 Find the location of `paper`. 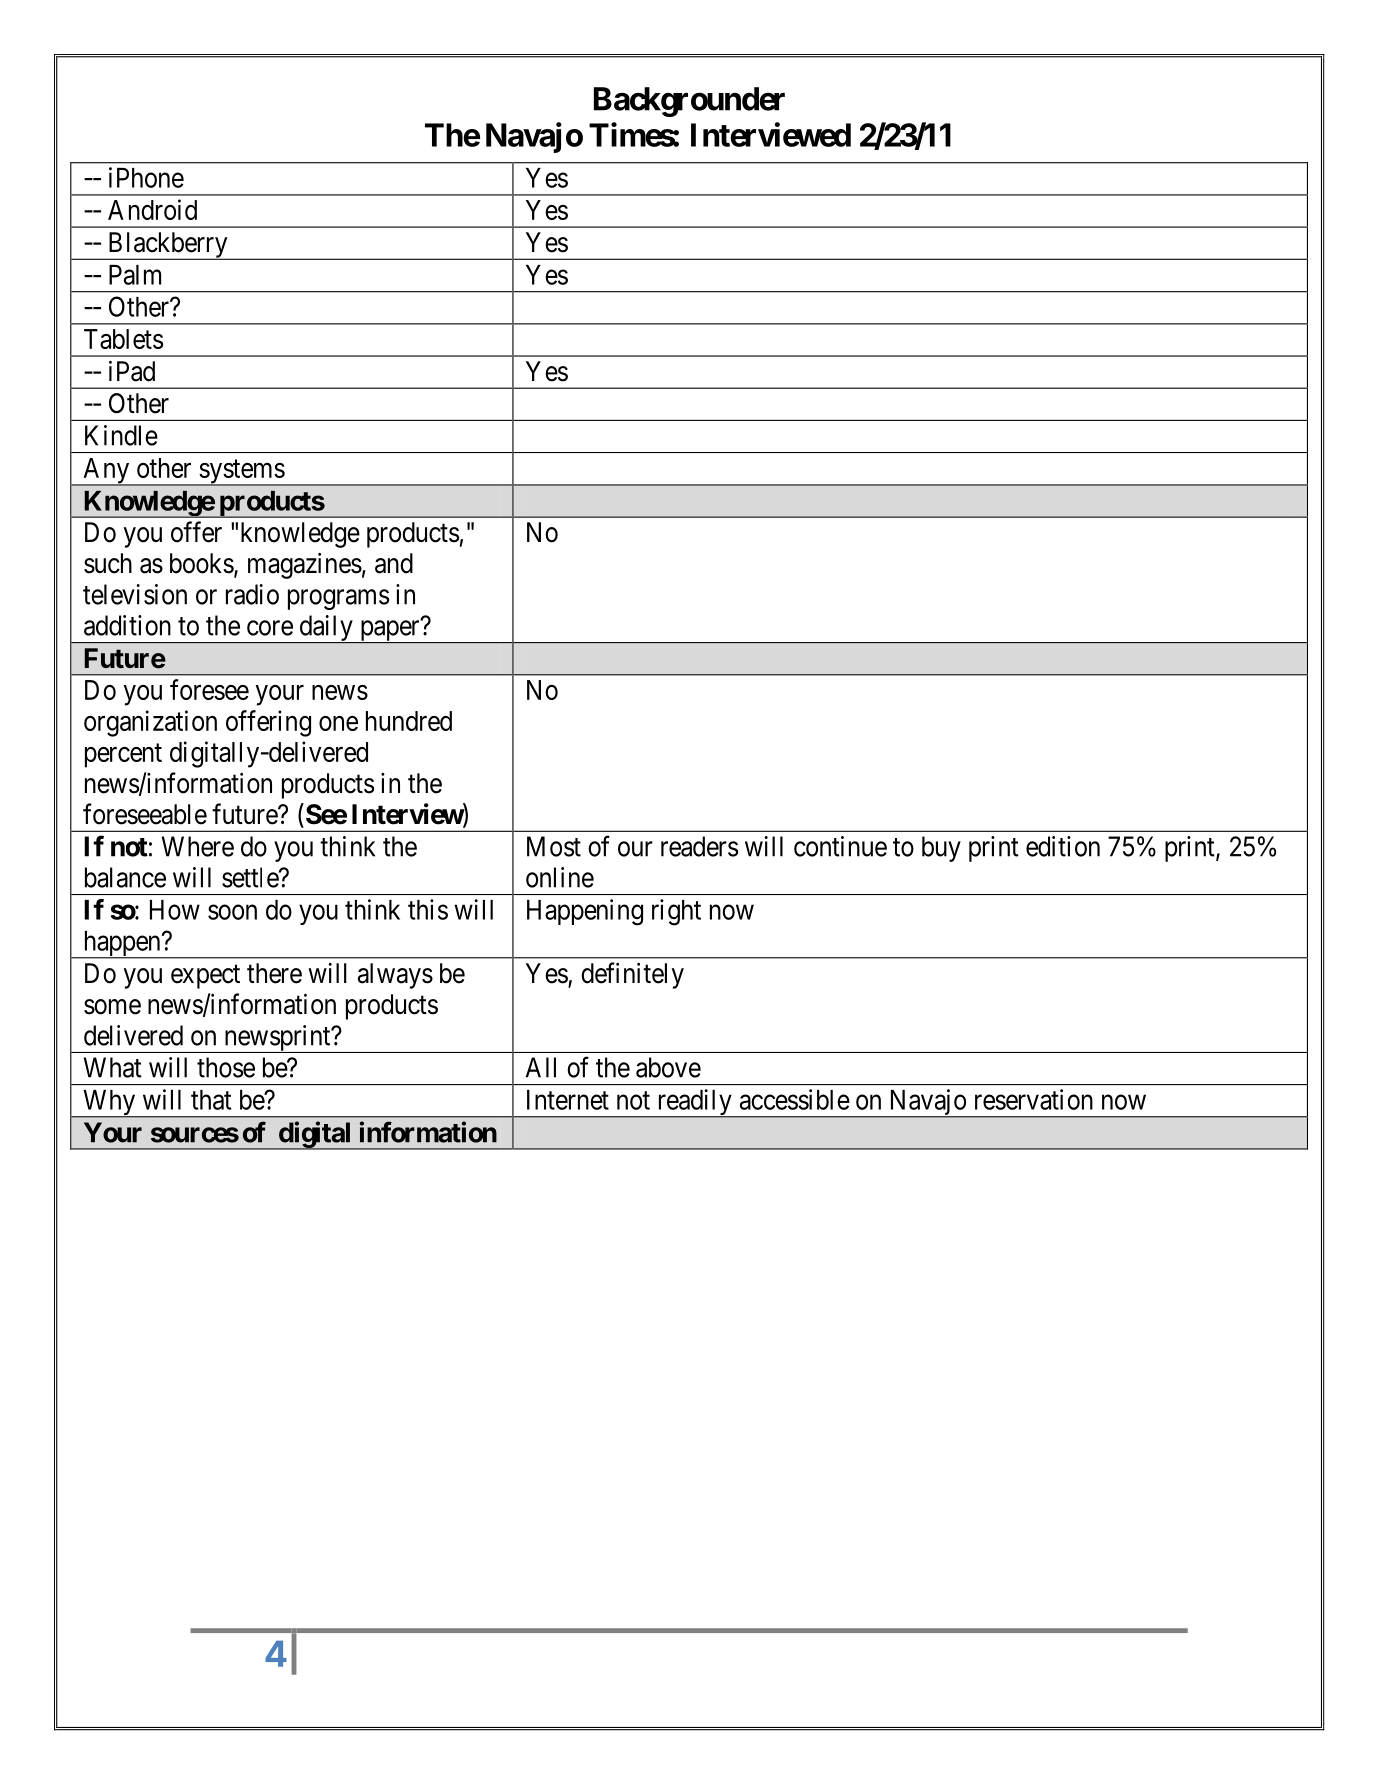

paper is located at coordinates (389, 631).
